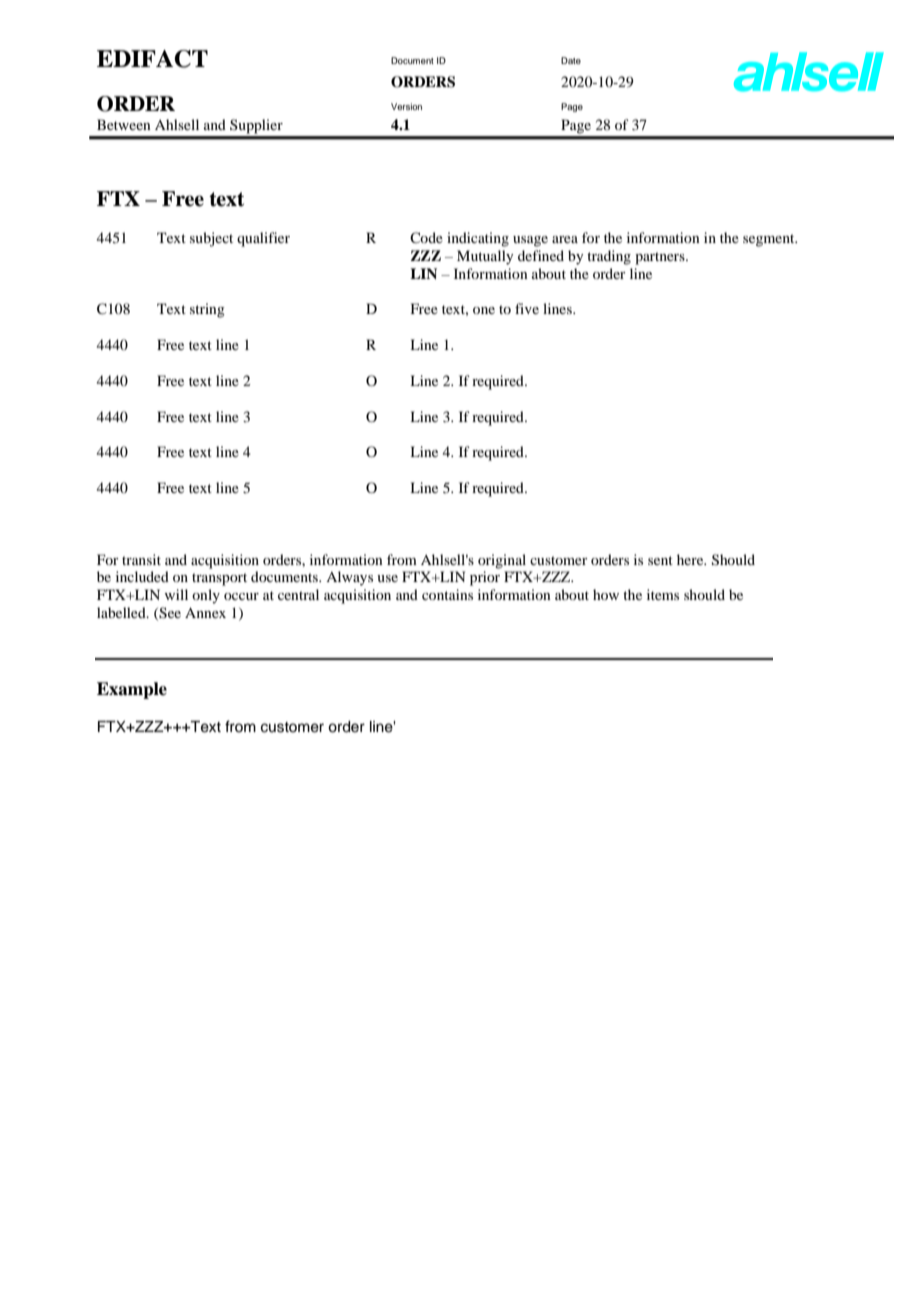 The width and height of the image is (924, 1308). I want to click on Version, so click(406, 106).
